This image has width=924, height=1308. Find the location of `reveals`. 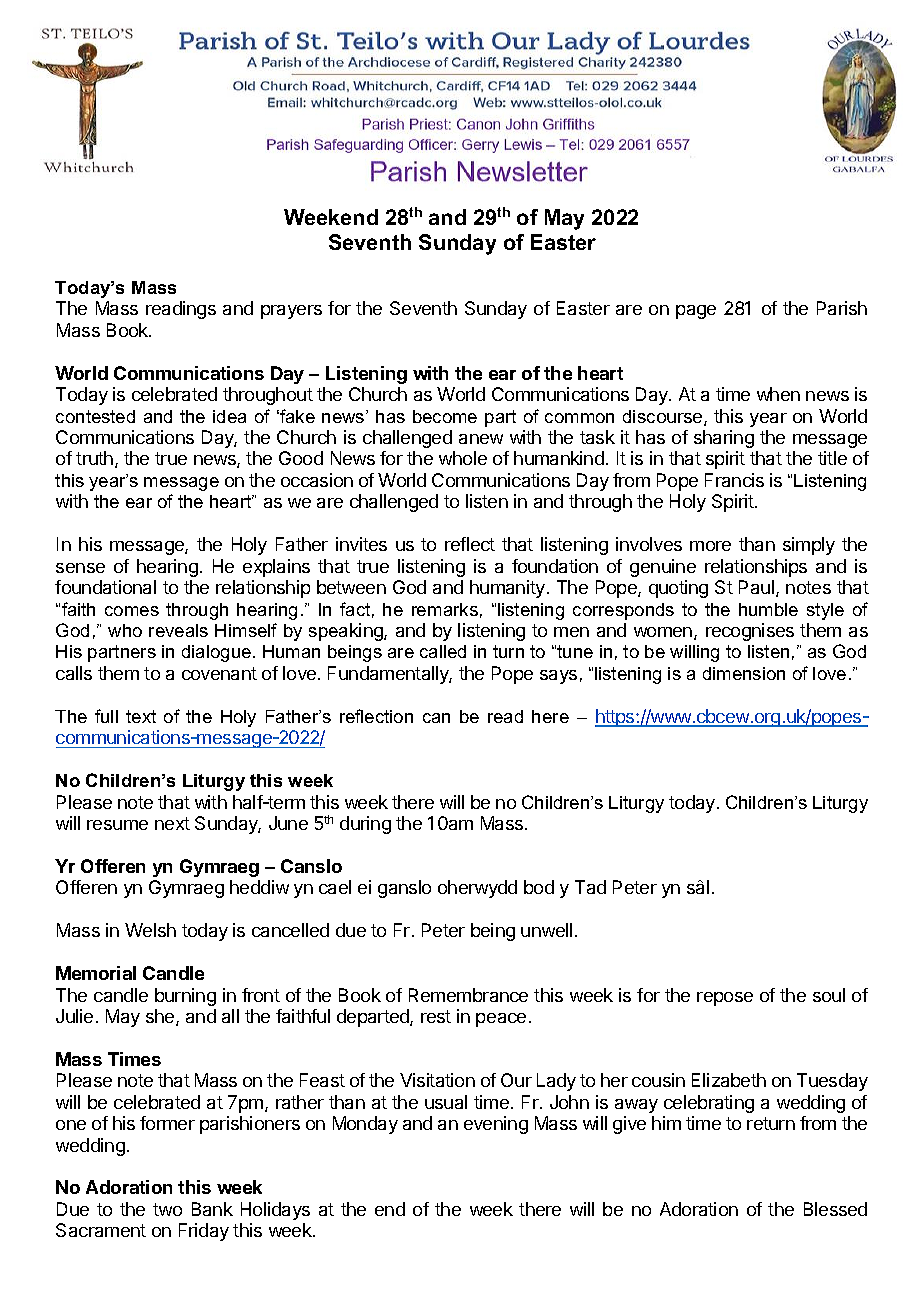

reveals is located at coordinates (178, 630).
